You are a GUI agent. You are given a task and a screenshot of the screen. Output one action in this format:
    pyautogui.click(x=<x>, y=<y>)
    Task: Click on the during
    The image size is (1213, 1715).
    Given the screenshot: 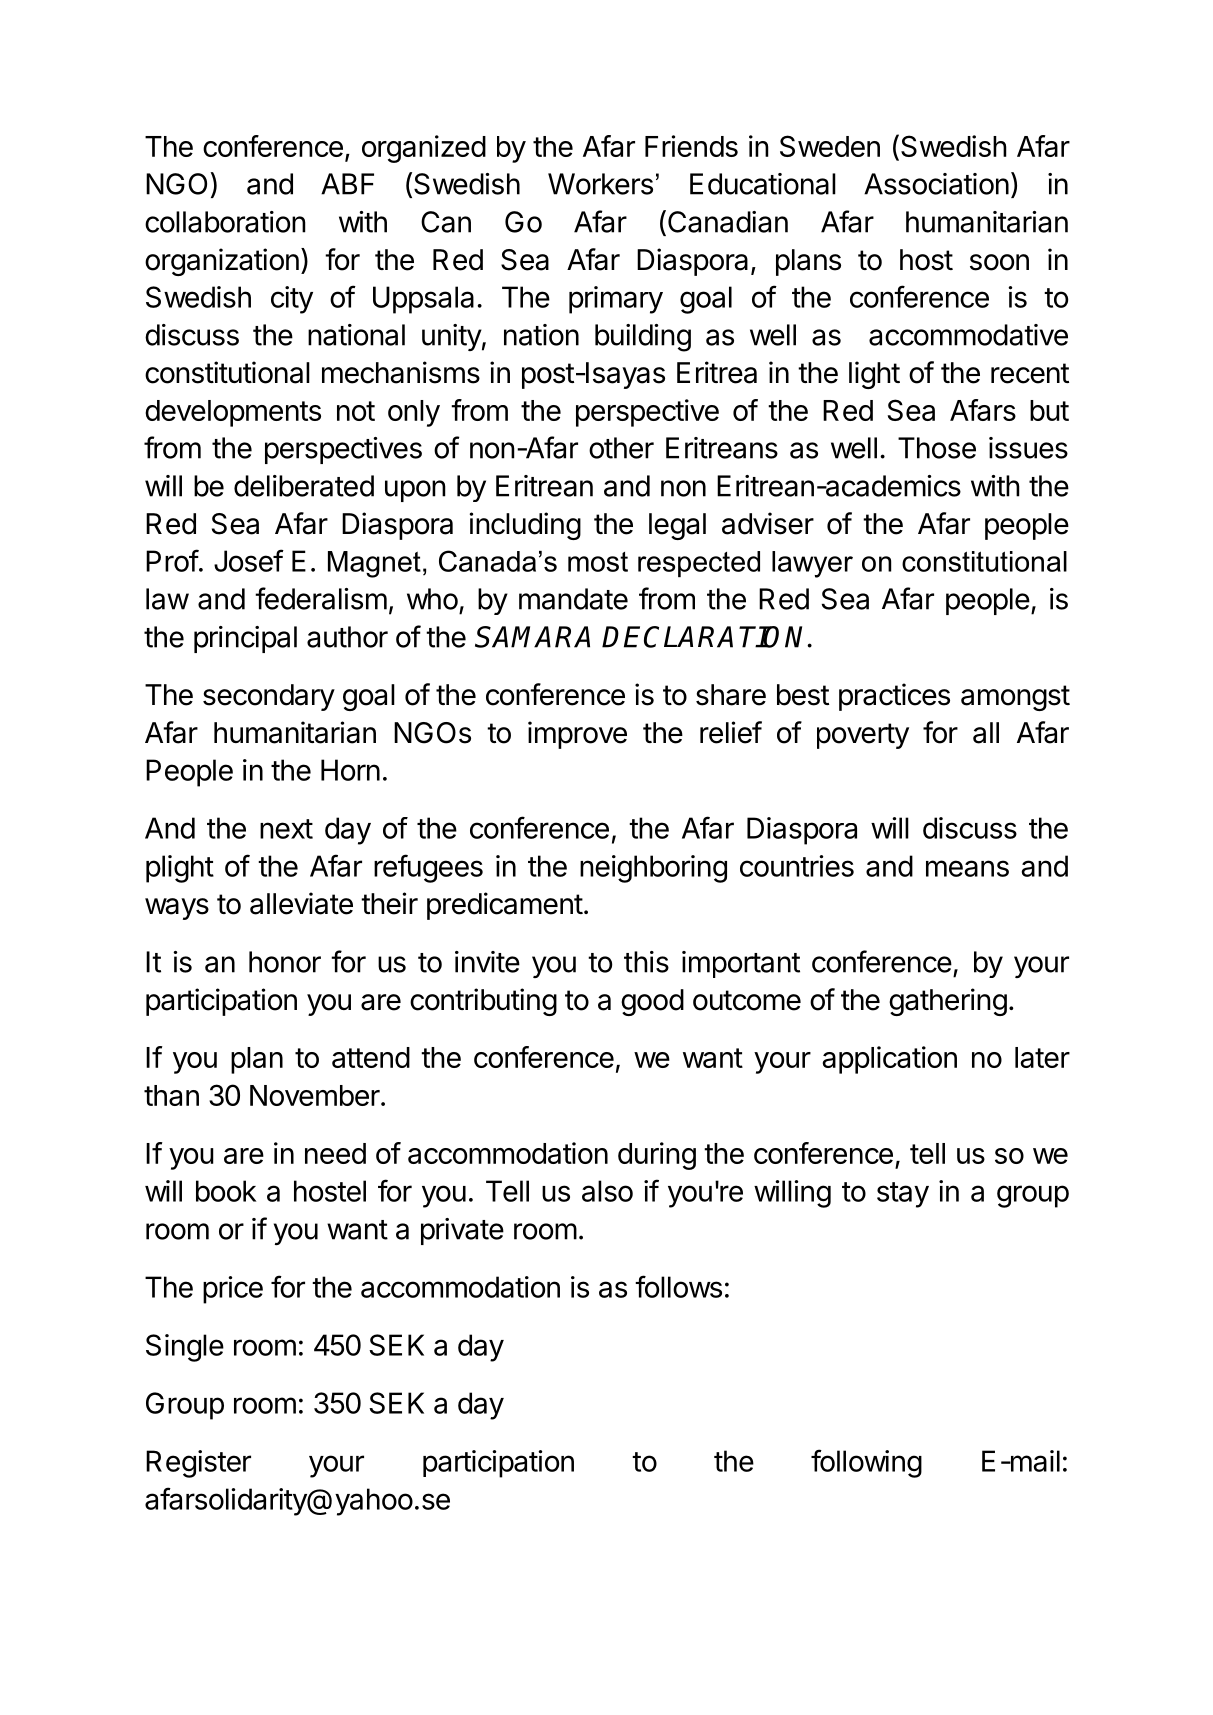 What is the action you would take?
    pyautogui.click(x=657, y=1156)
